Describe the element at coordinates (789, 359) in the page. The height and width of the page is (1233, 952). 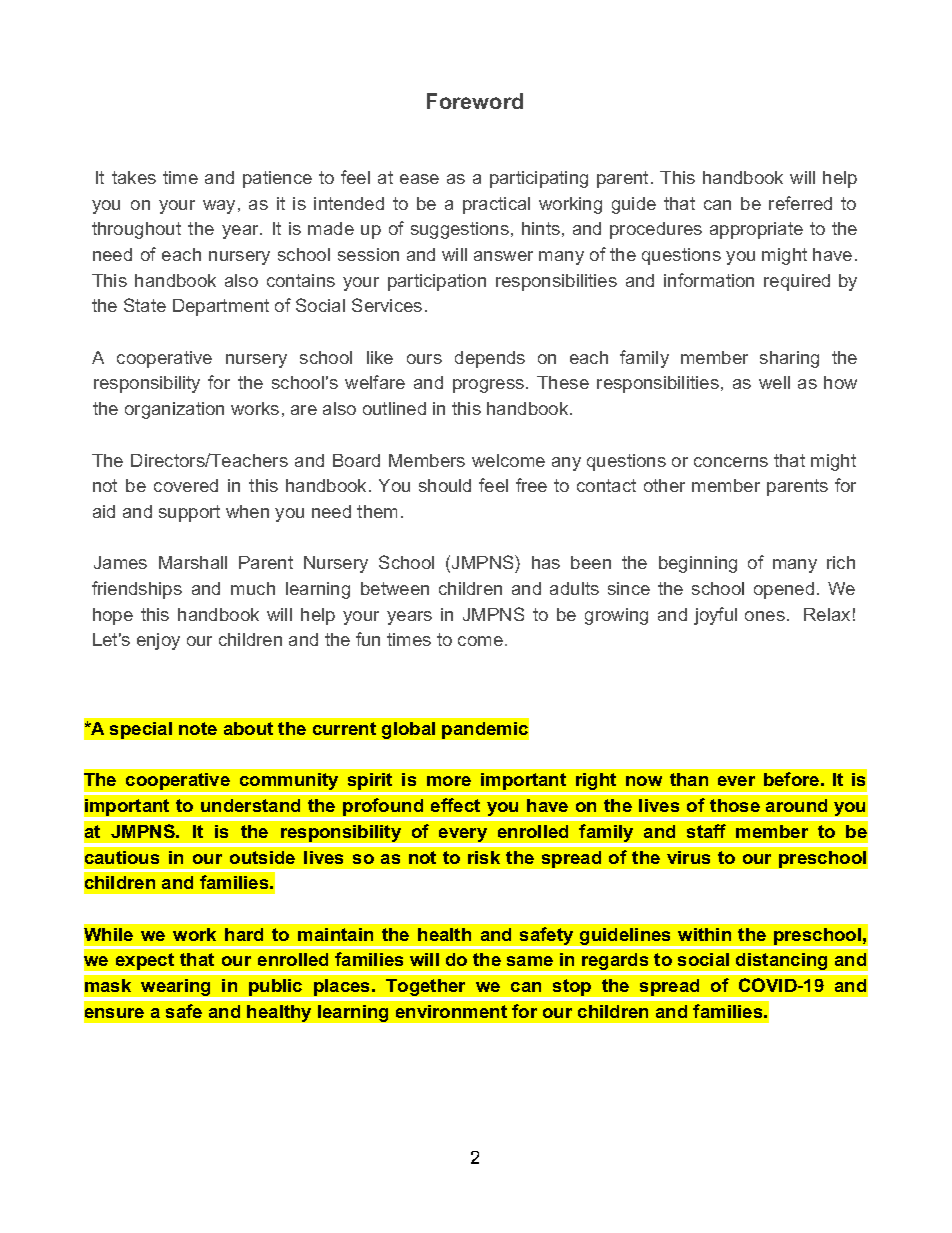
I see `sharing` at that location.
